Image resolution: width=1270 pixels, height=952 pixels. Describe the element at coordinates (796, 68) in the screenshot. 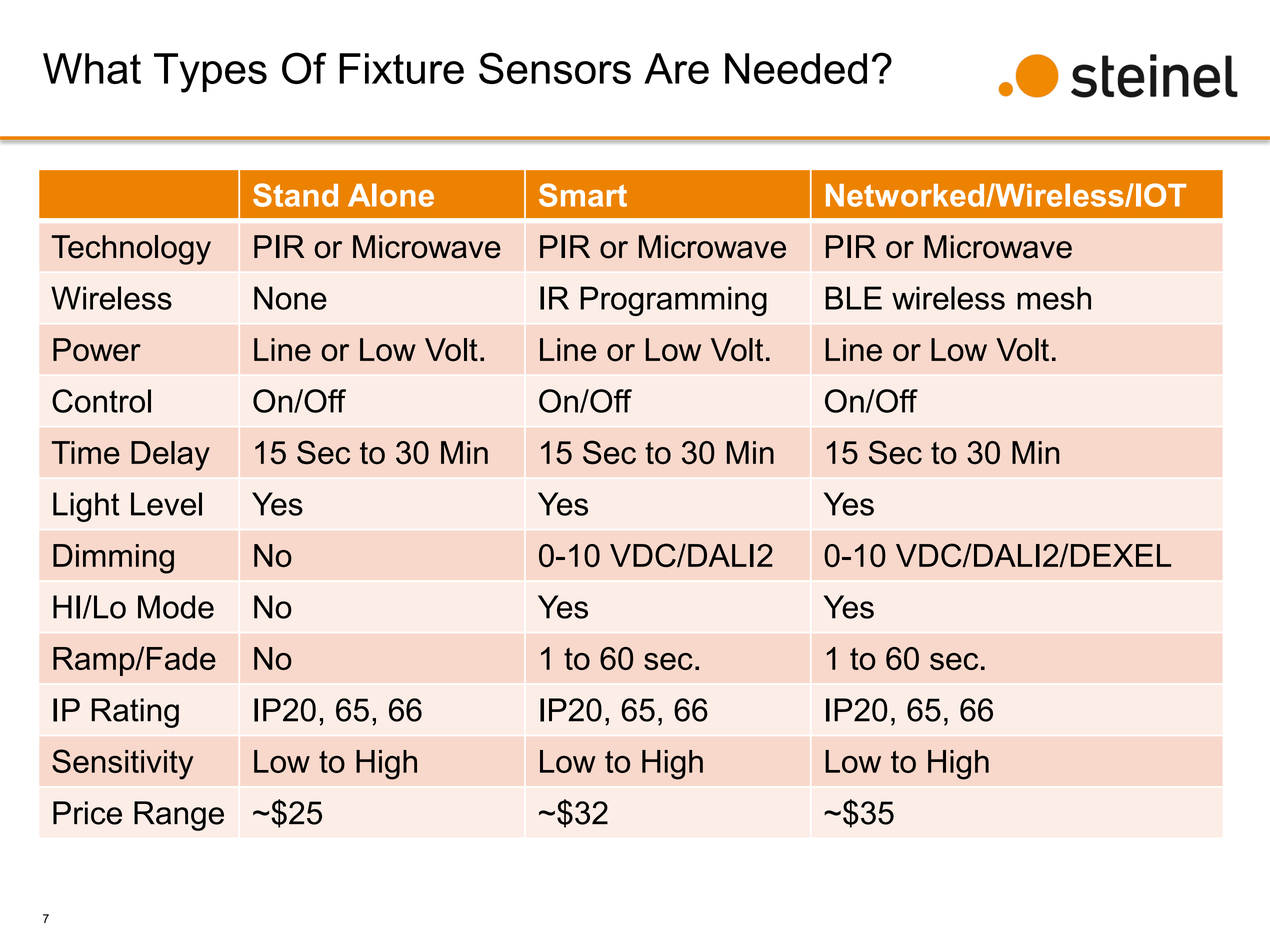

I see `Needed` at that location.
